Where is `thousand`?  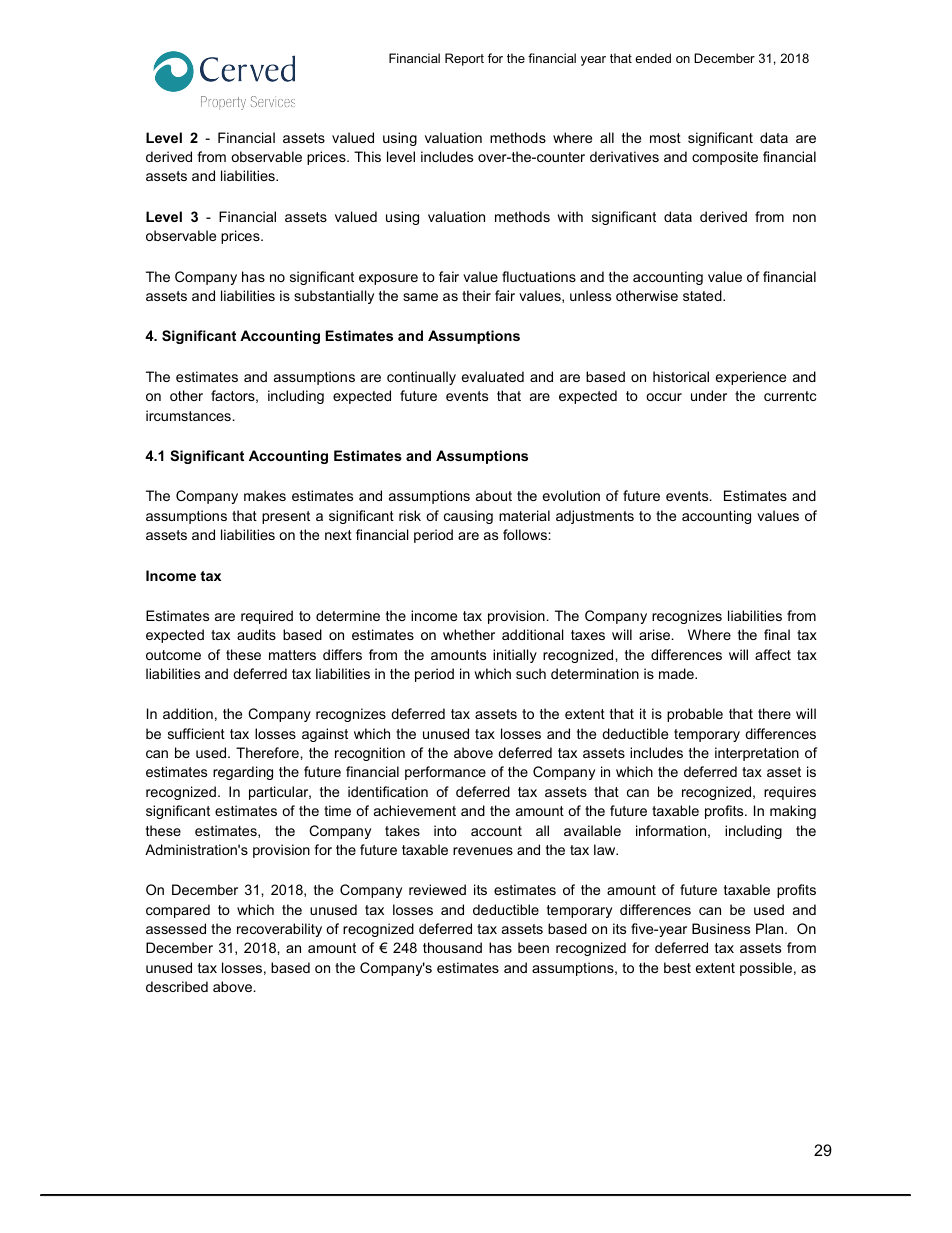 thousand is located at coordinates (452, 947).
